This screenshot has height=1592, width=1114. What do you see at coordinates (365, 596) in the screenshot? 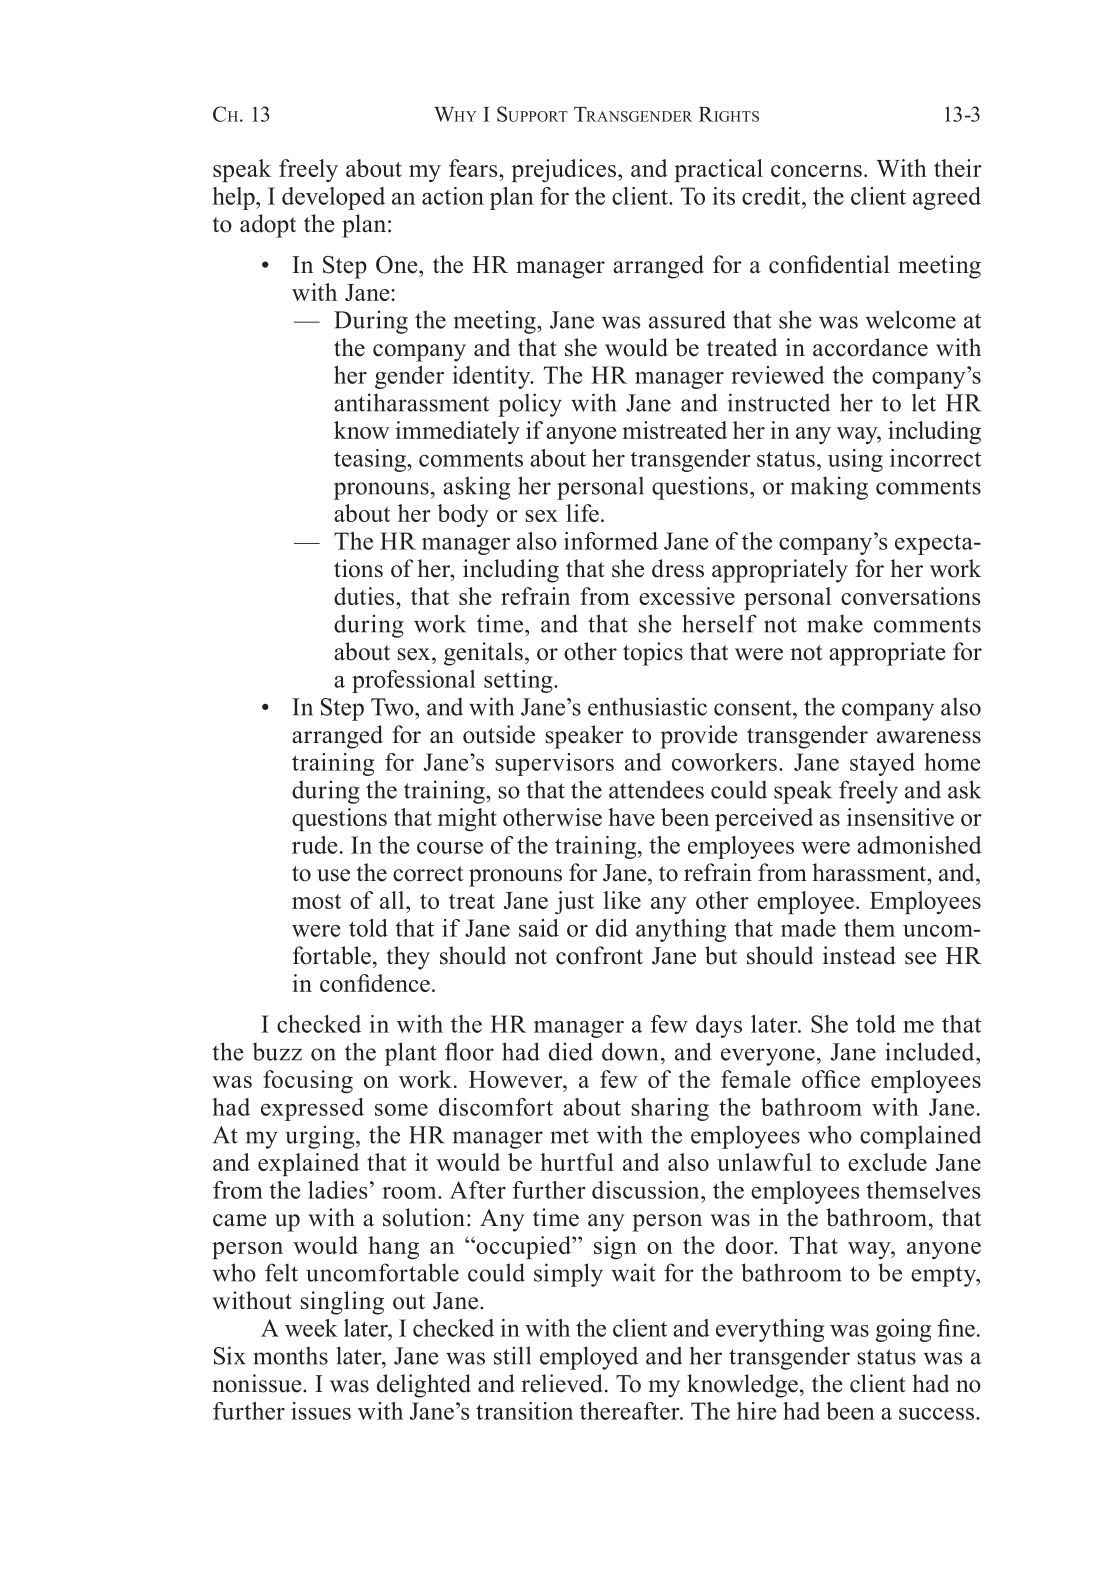
I see `duties` at bounding box center [365, 596].
